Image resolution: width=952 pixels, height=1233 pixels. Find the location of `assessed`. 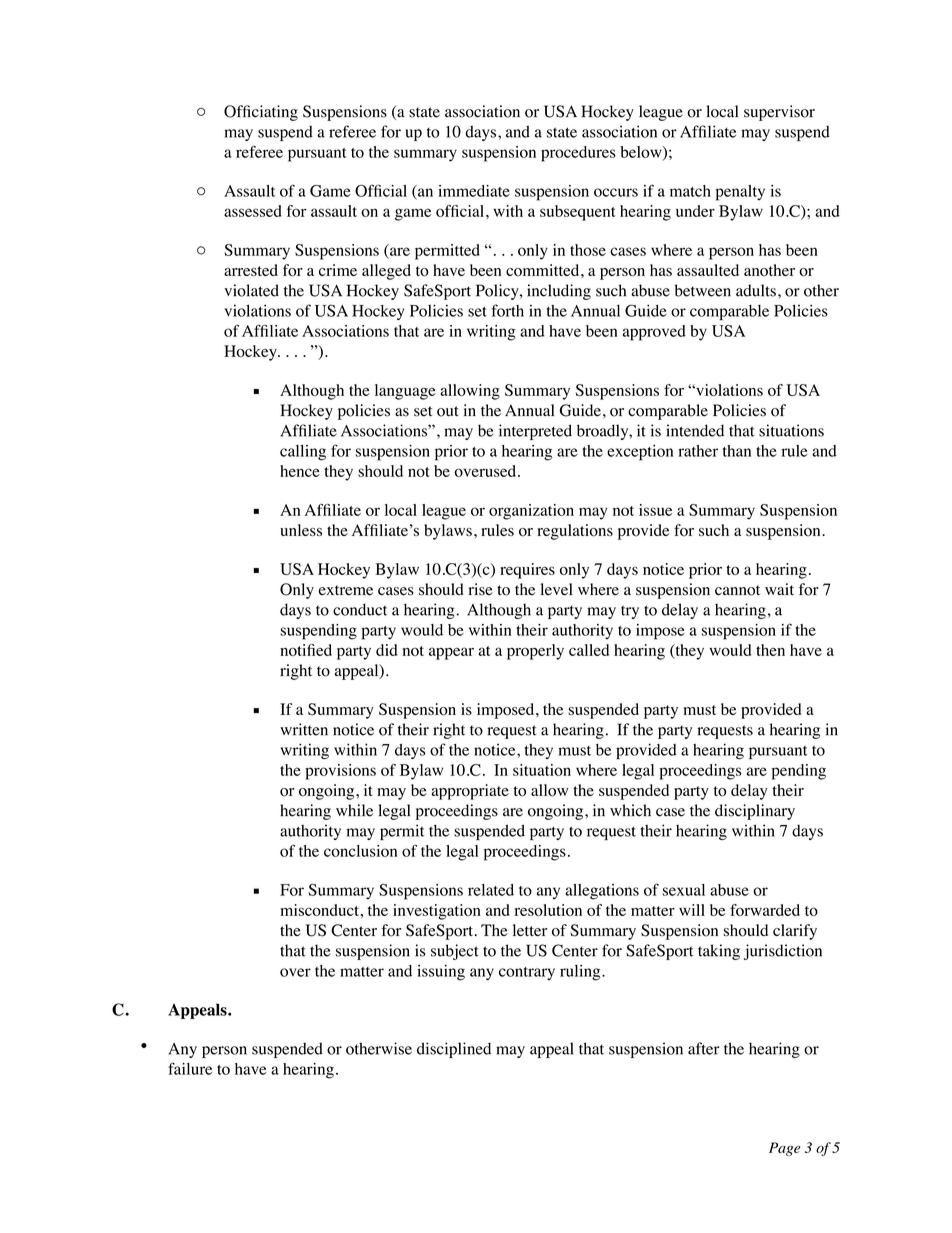

assessed is located at coordinates (253, 211).
